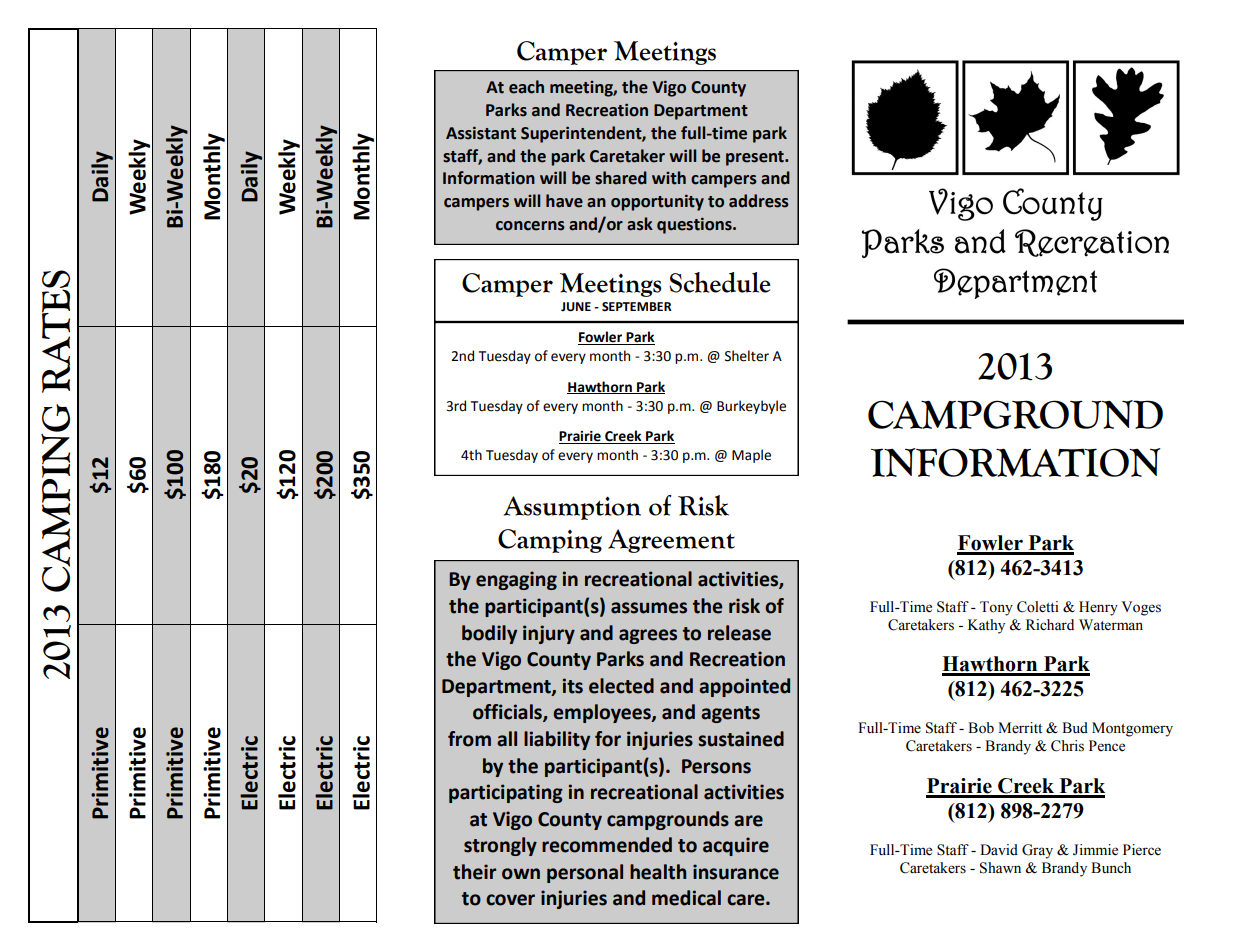 This screenshot has width=1233, height=952. I want to click on with, so click(669, 178).
